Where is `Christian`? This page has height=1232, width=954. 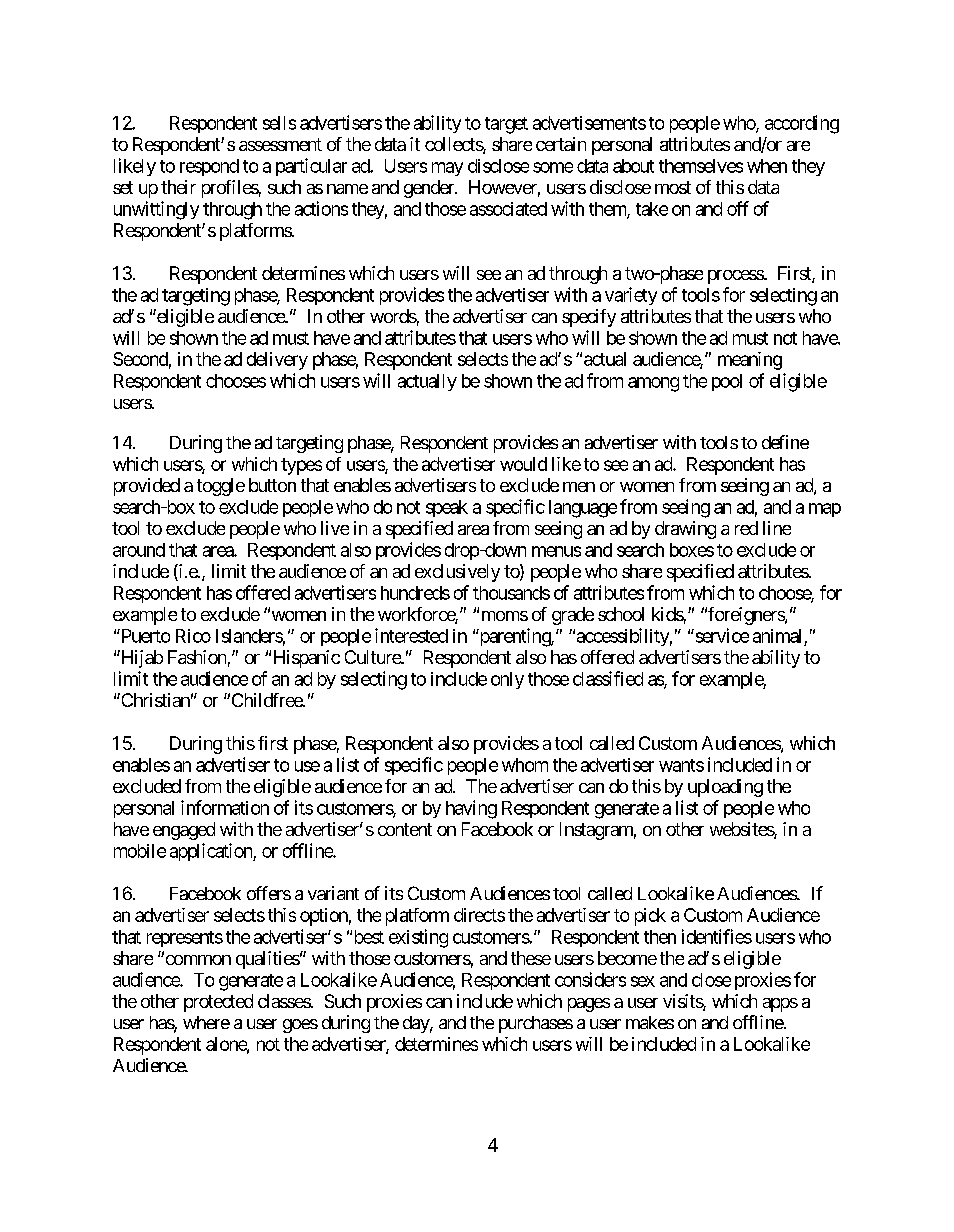 Christian is located at coordinates (154, 700).
